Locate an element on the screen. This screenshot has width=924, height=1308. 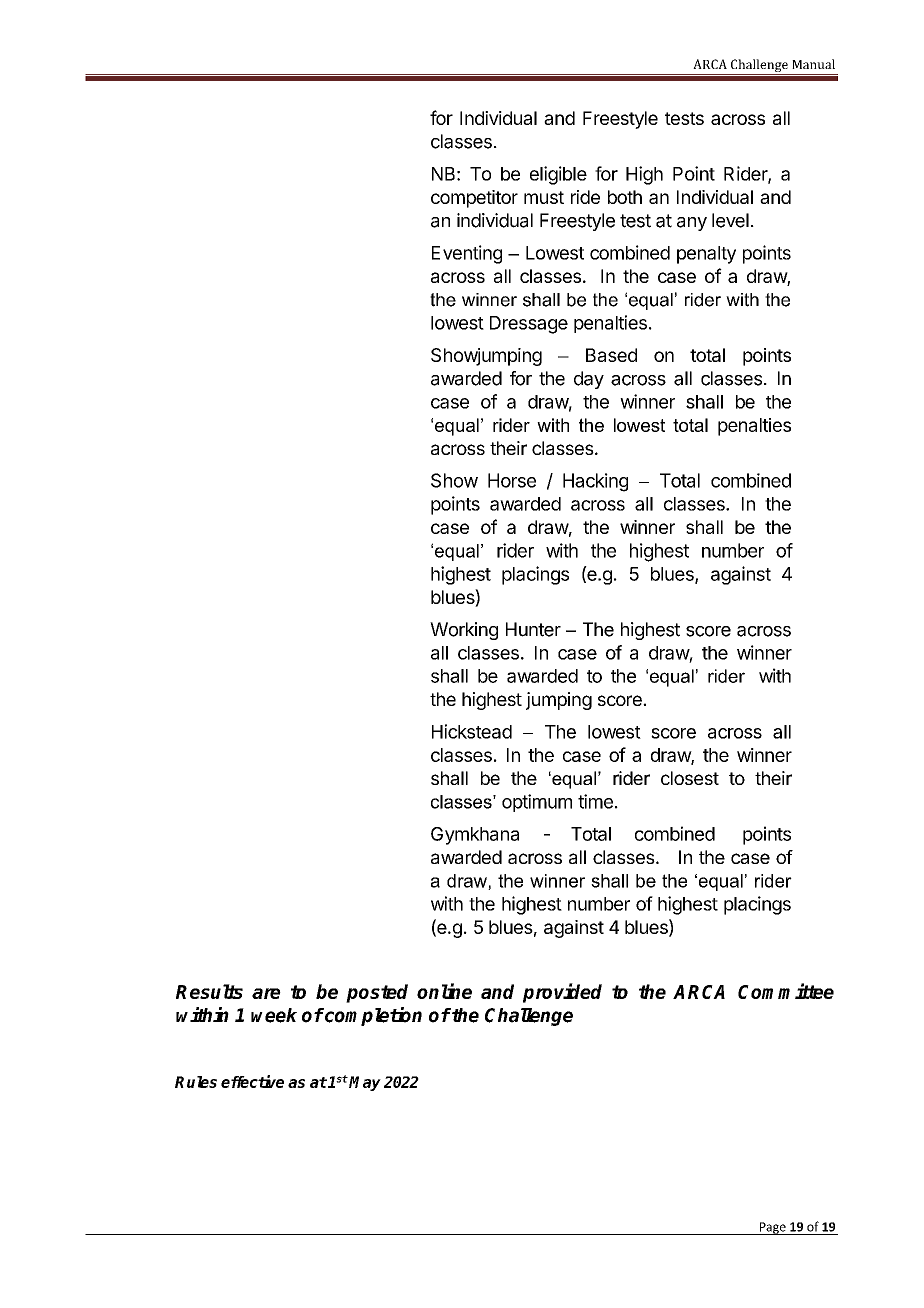
Manual is located at coordinates (813, 64).
